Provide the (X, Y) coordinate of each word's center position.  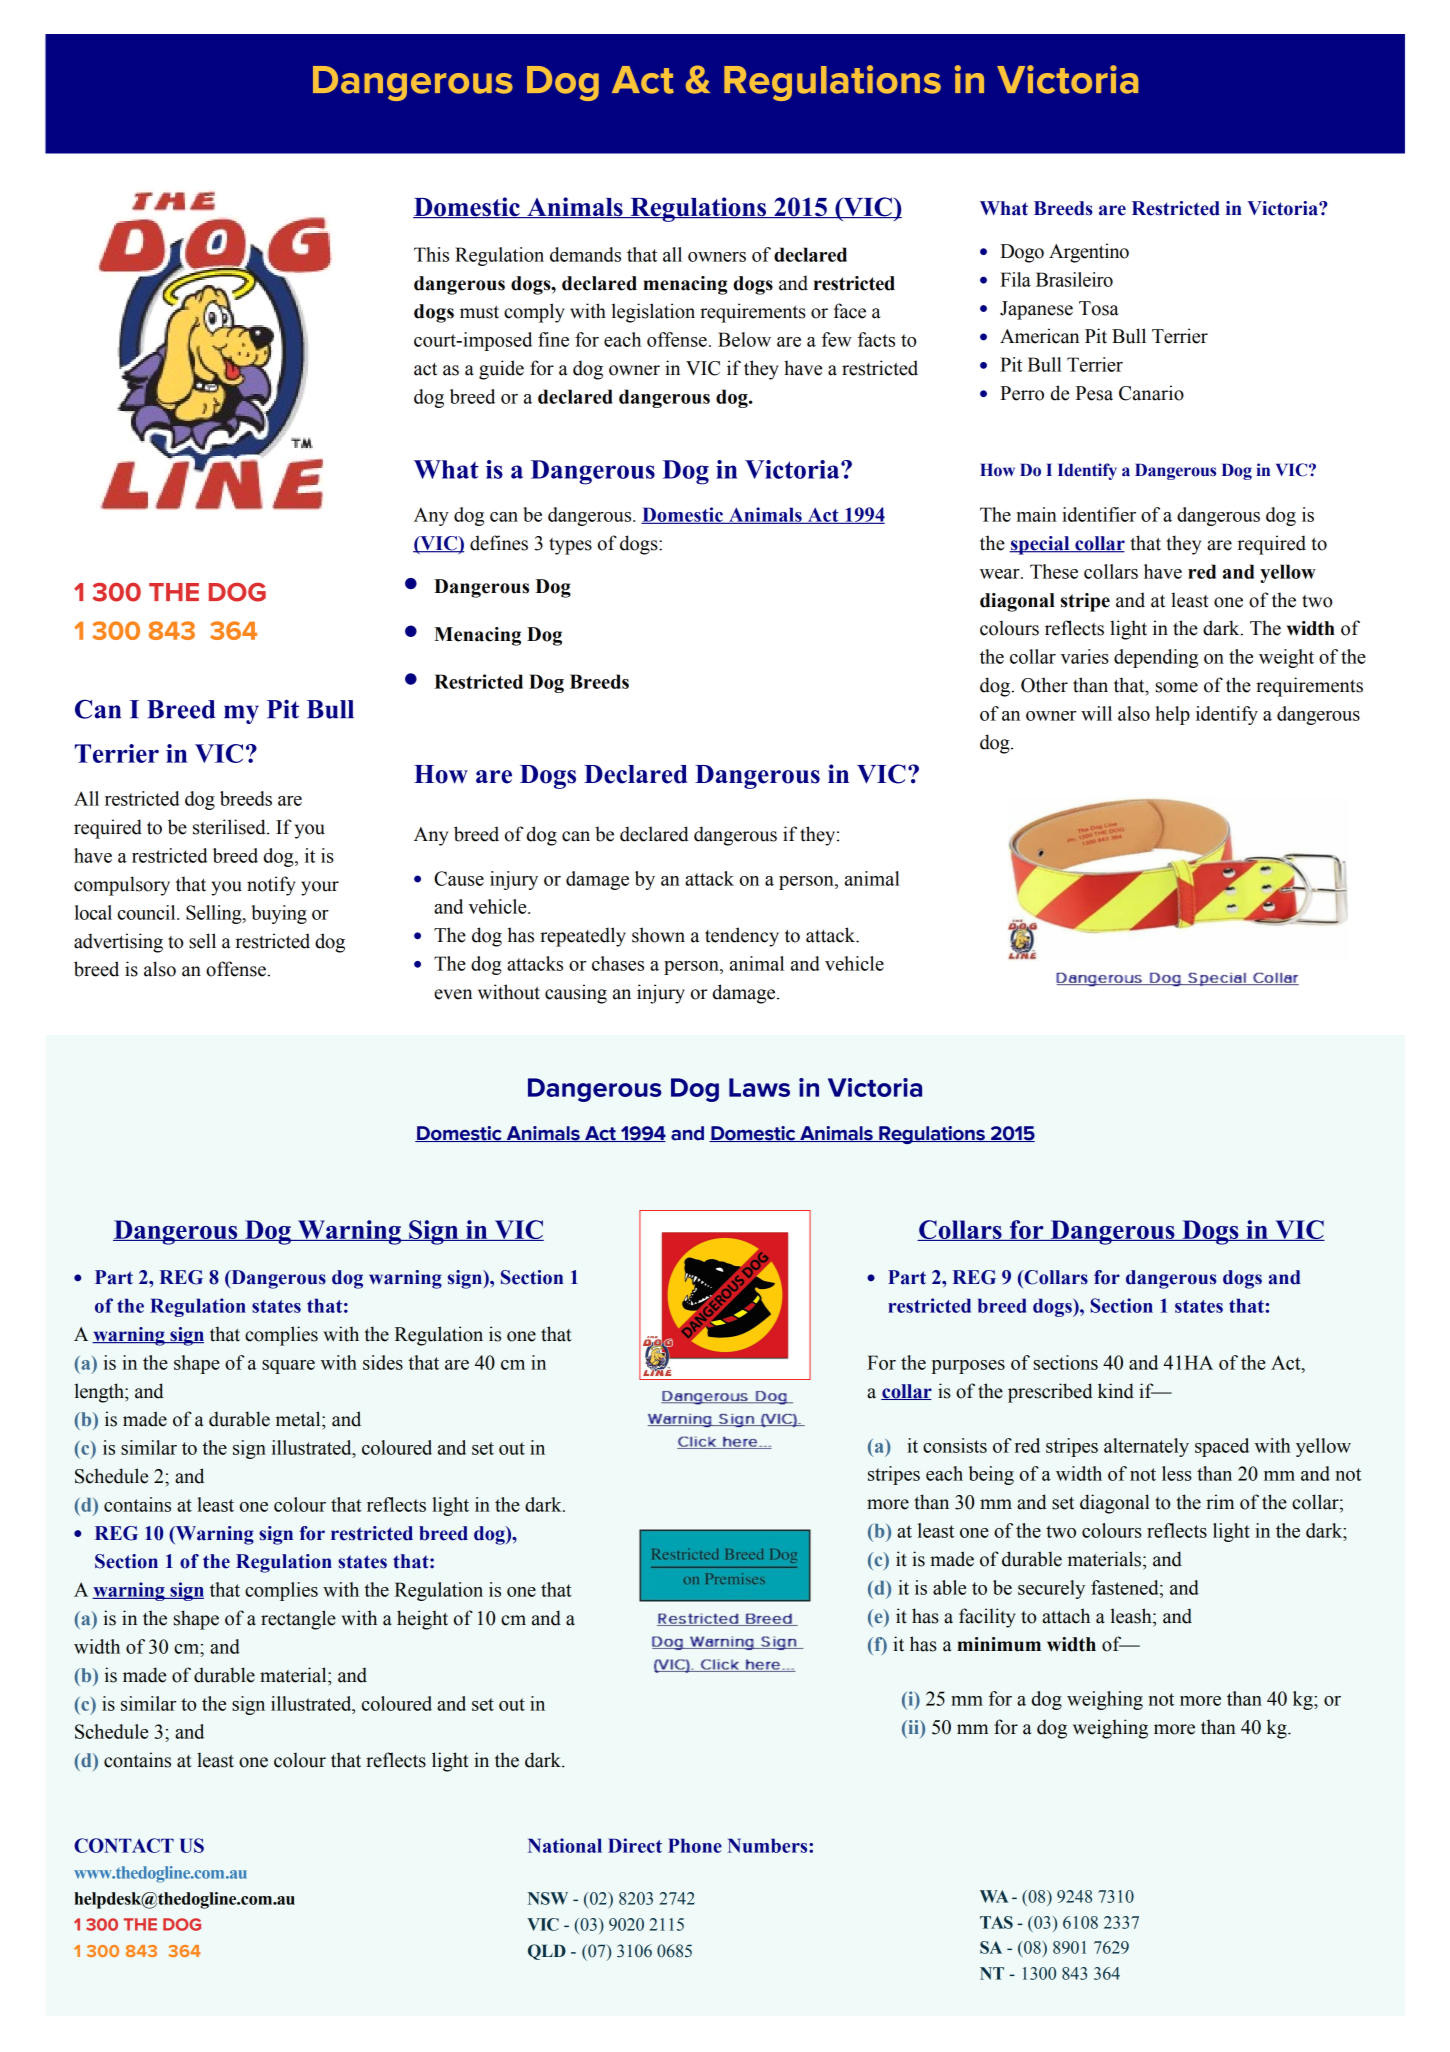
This (431, 254)
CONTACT (124, 1845)
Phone (695, 1845)
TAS (996, 1922)
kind (1116, 1391)
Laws (759, 1087)
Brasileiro (1074, 279)
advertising (118, 943)
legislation (653, 313)
